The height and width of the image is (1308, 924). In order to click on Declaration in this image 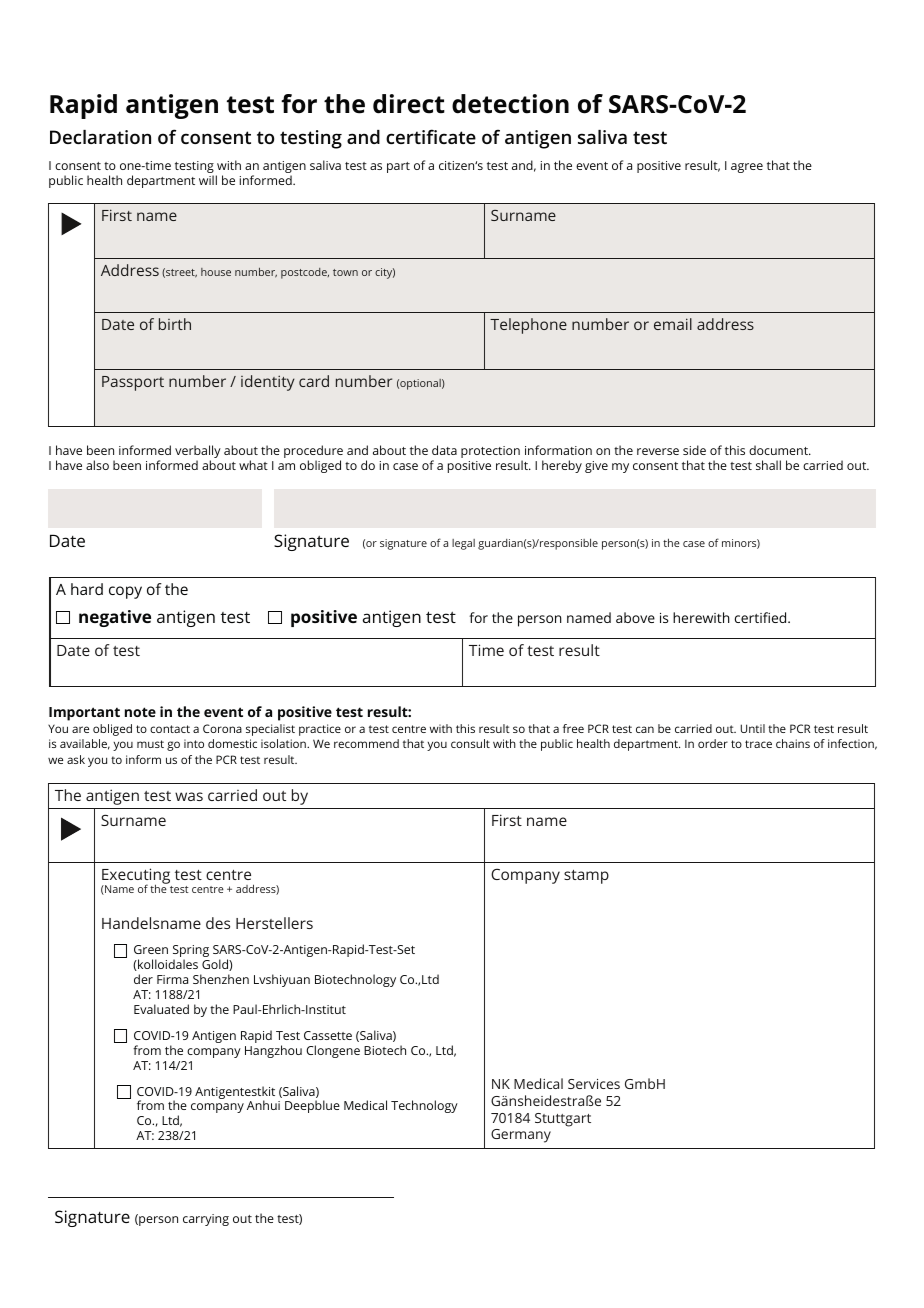, I will do `click(100, 137)`.
